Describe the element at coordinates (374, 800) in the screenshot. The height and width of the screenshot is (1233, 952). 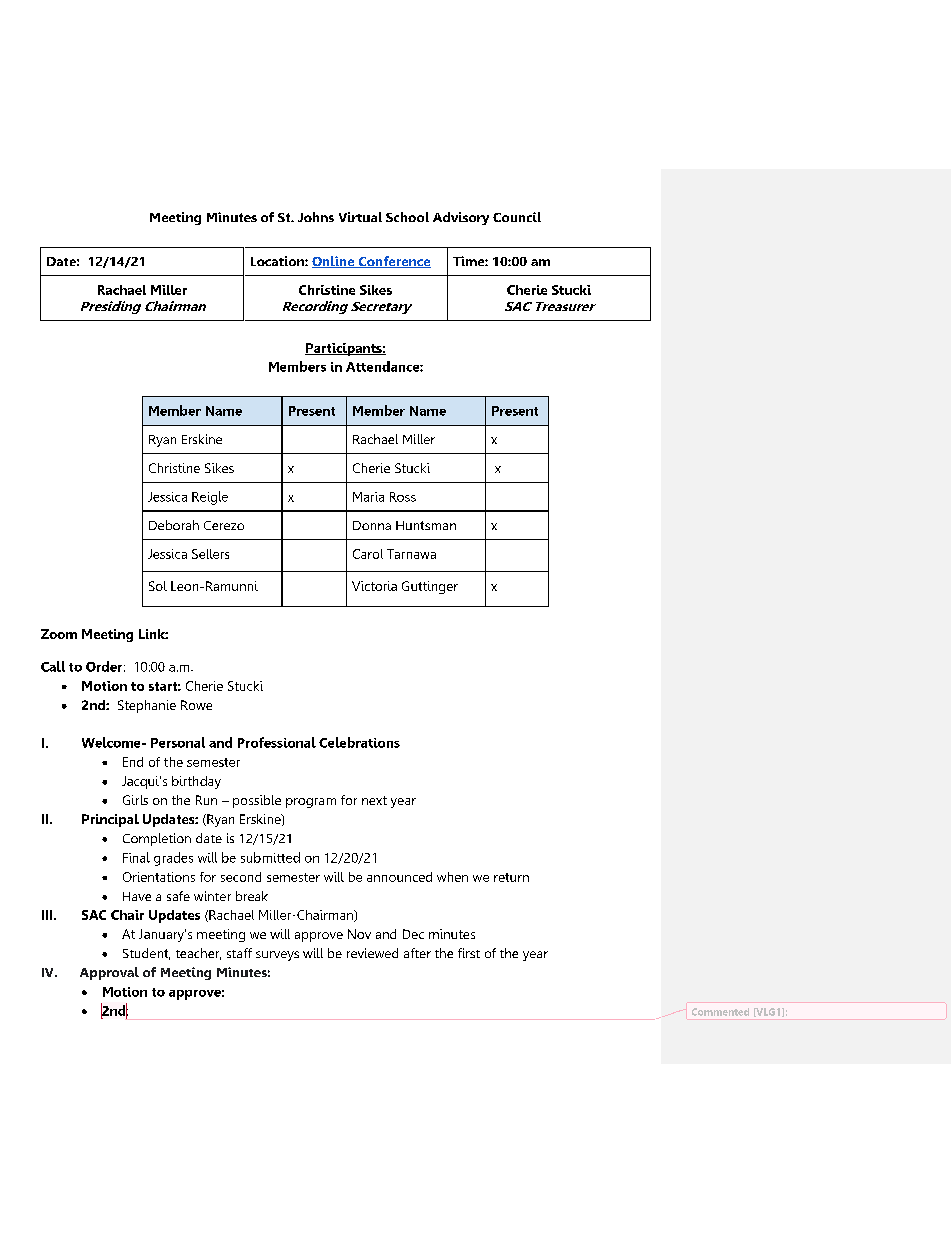
I see `next` at that location.
